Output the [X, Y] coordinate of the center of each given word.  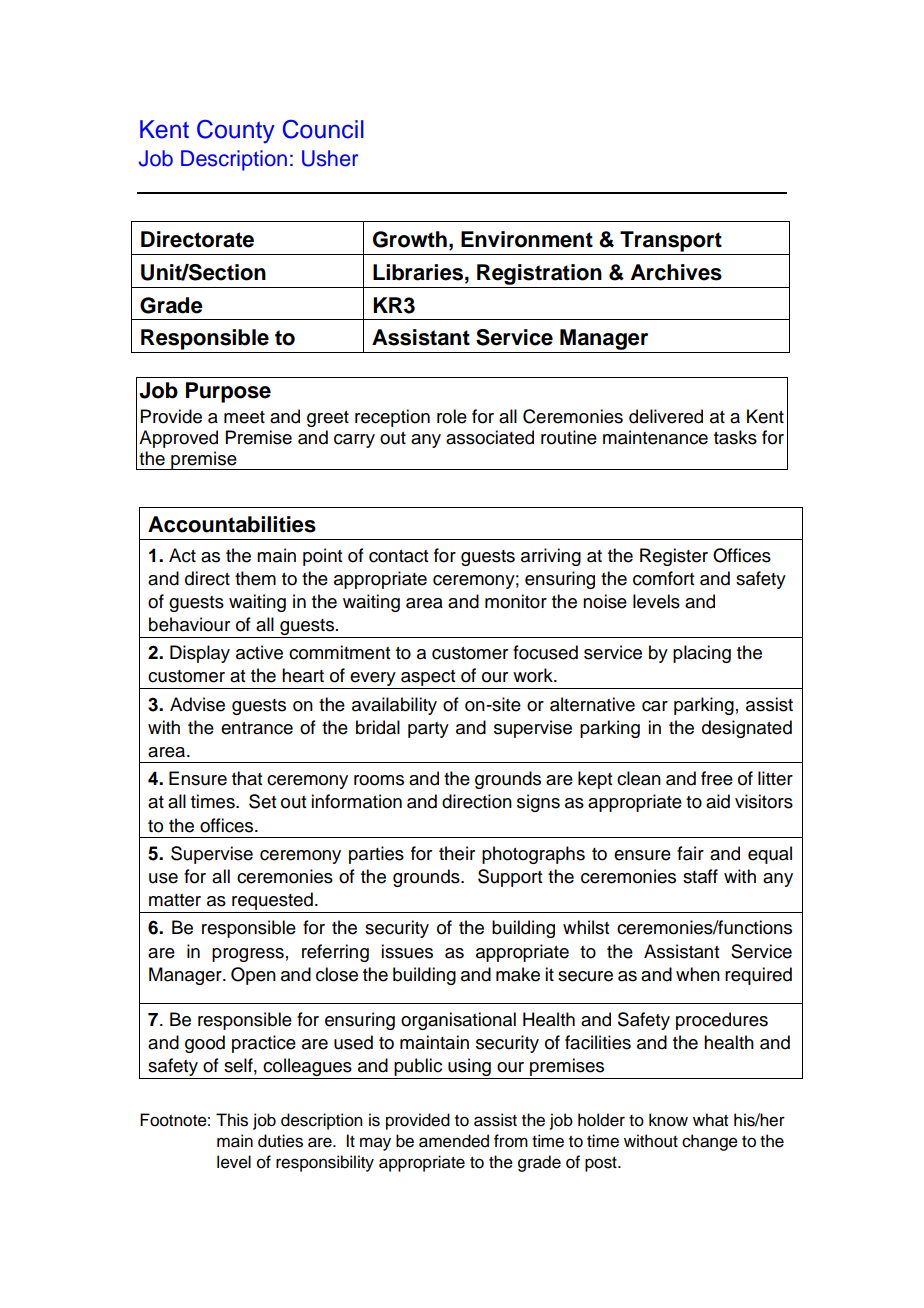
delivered [666, 416]
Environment [527, 239]
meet [244, 417]
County [236, 131]
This [232, 1120]
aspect [428, 679]
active [259, 652]
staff [700, 876]
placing [702, 654]
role [452, 416]
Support [510, 878]
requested [272, 902]
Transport [671, 241]
